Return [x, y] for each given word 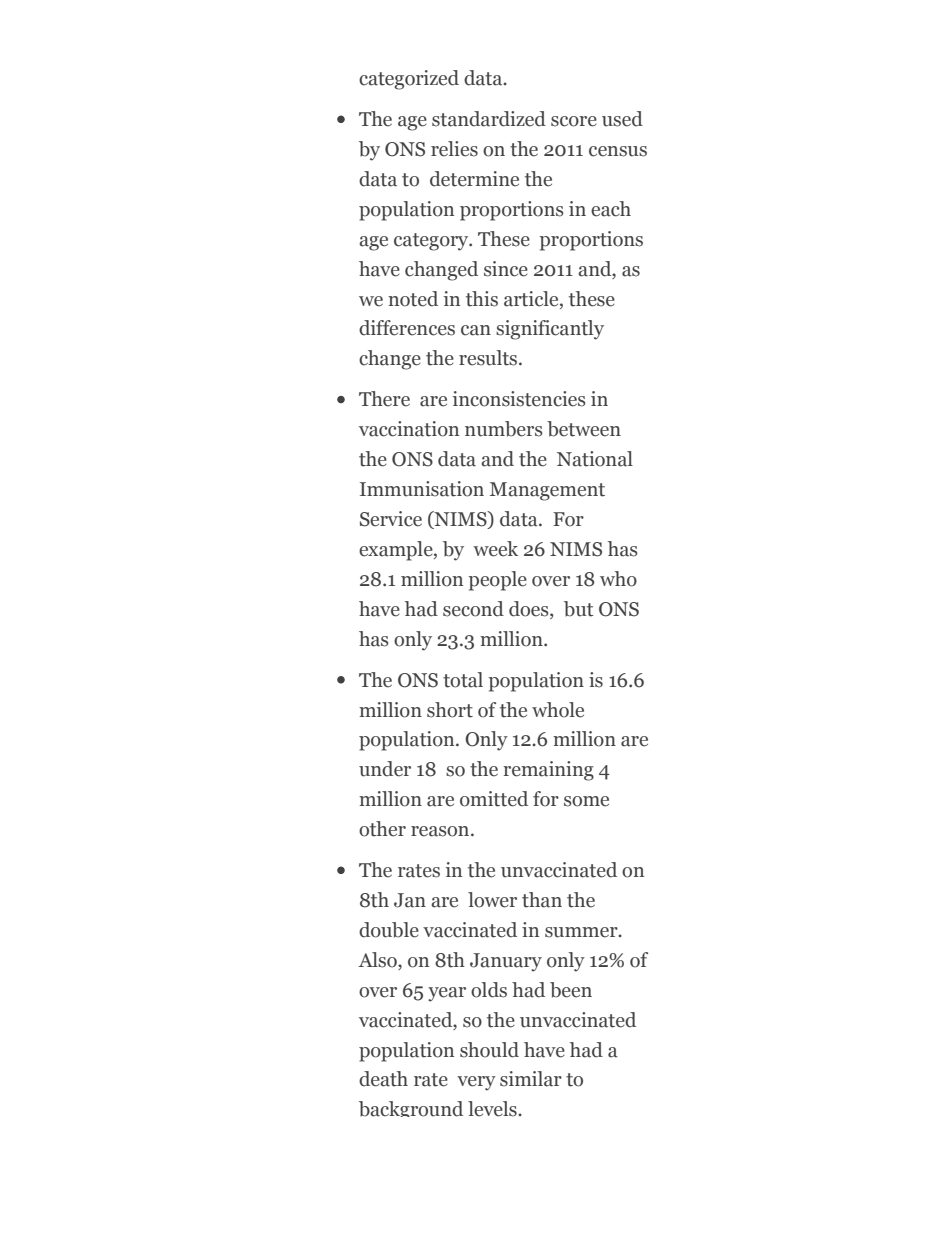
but [579, 609]
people [497, 581]
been [571, 990]
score [574, 121]
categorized [409, 80]
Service [391, 519]
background [411, 1109]
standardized [489, 119]
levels [493, 1109]
